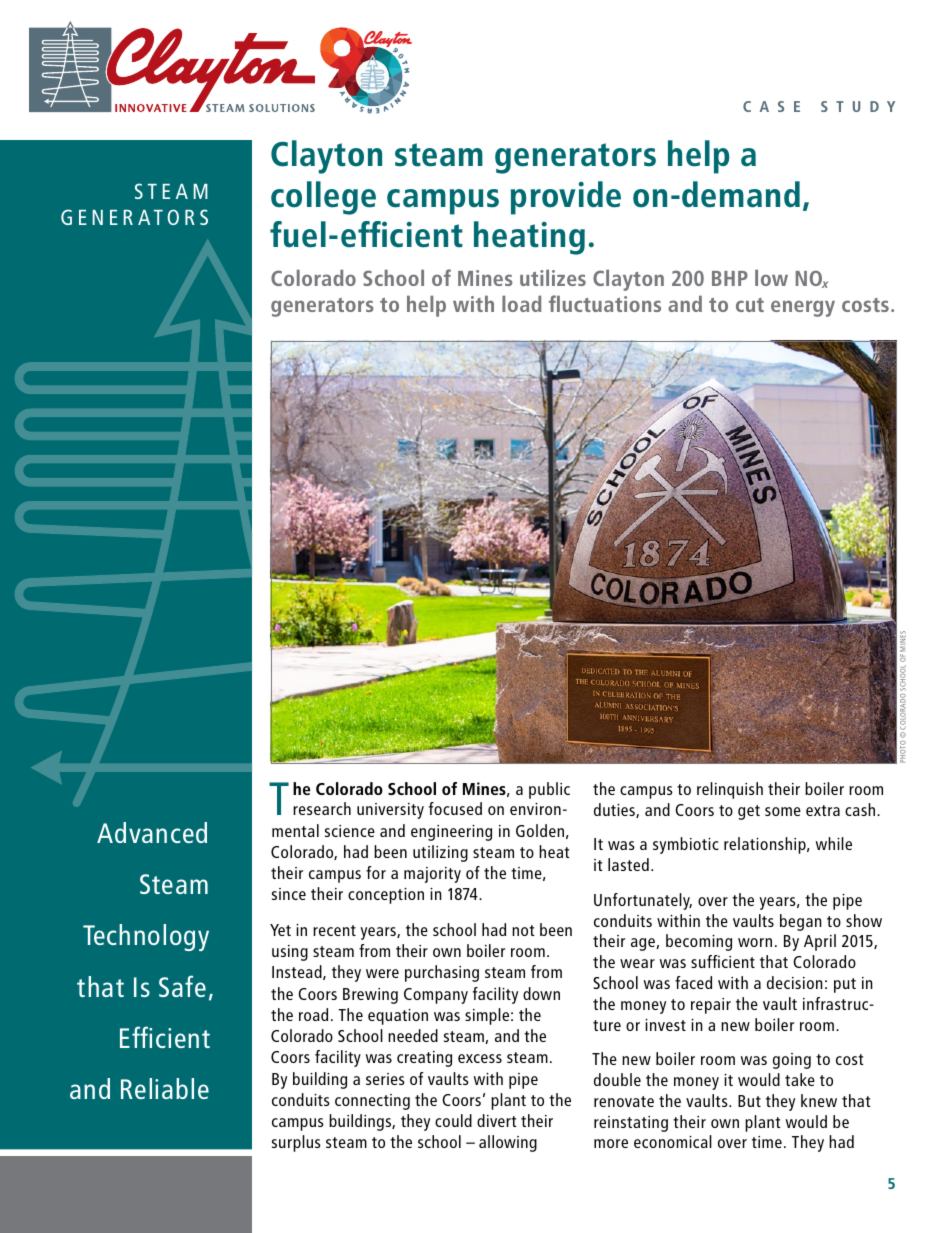 The width and height of the screenshot is (952, 1233). I want to click on BHP, so click(730, 278).
